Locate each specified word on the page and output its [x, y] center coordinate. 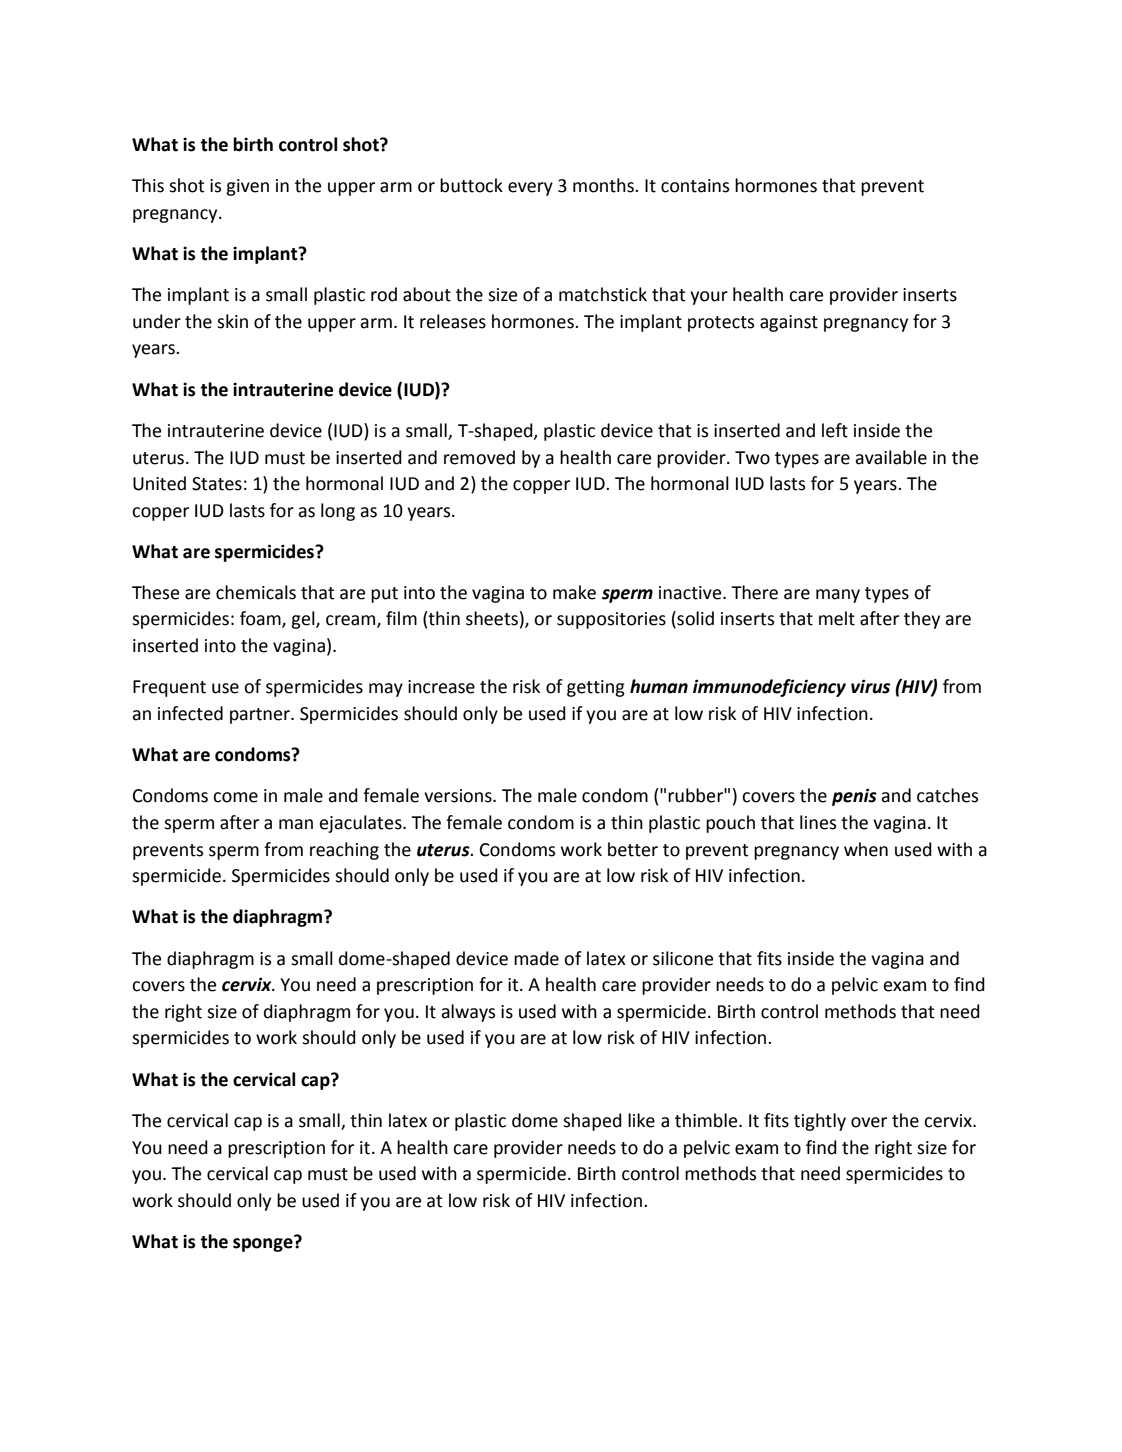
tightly [820, 1122]
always [468, 1013]
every [530, 189]
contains [695, 186]
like [641, 1120]
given [247, 187]
